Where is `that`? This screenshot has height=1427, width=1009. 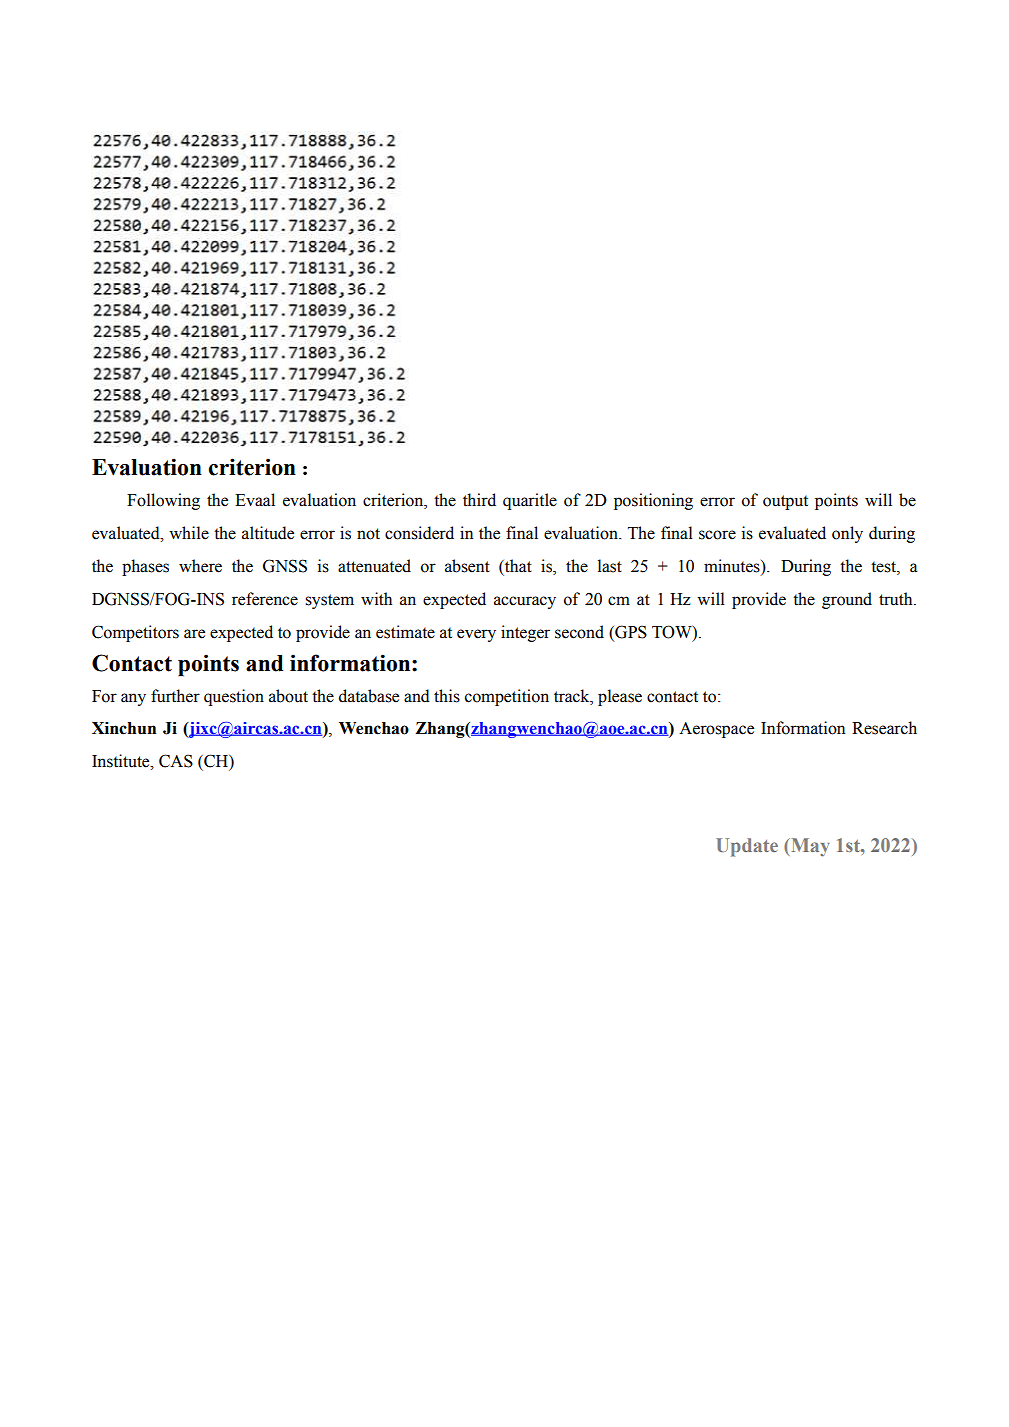 that is located at coordinates (517, 566).
